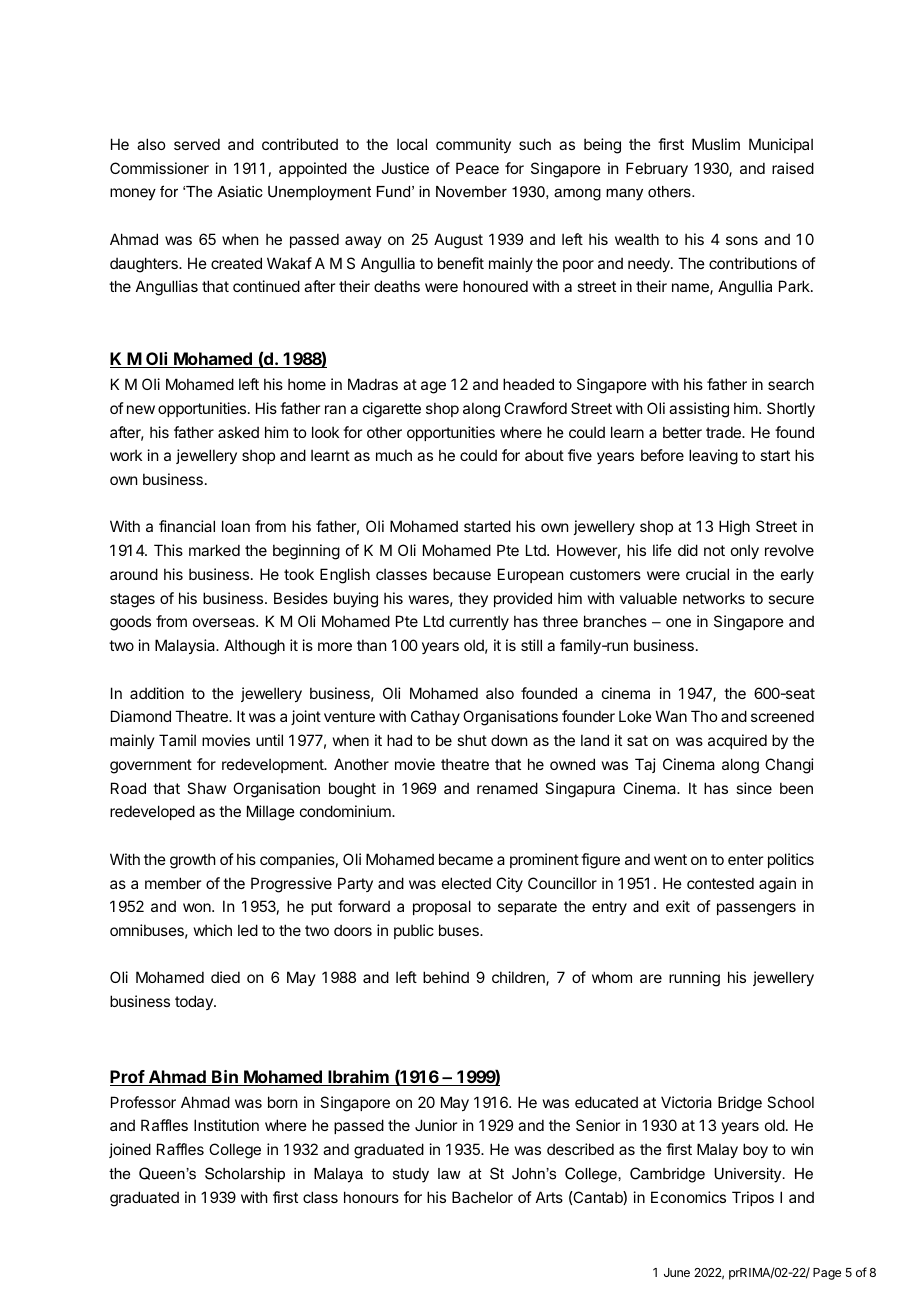  Describe the element at coordinates (472, 740) in the screenshot. I see `shut` at that location.
